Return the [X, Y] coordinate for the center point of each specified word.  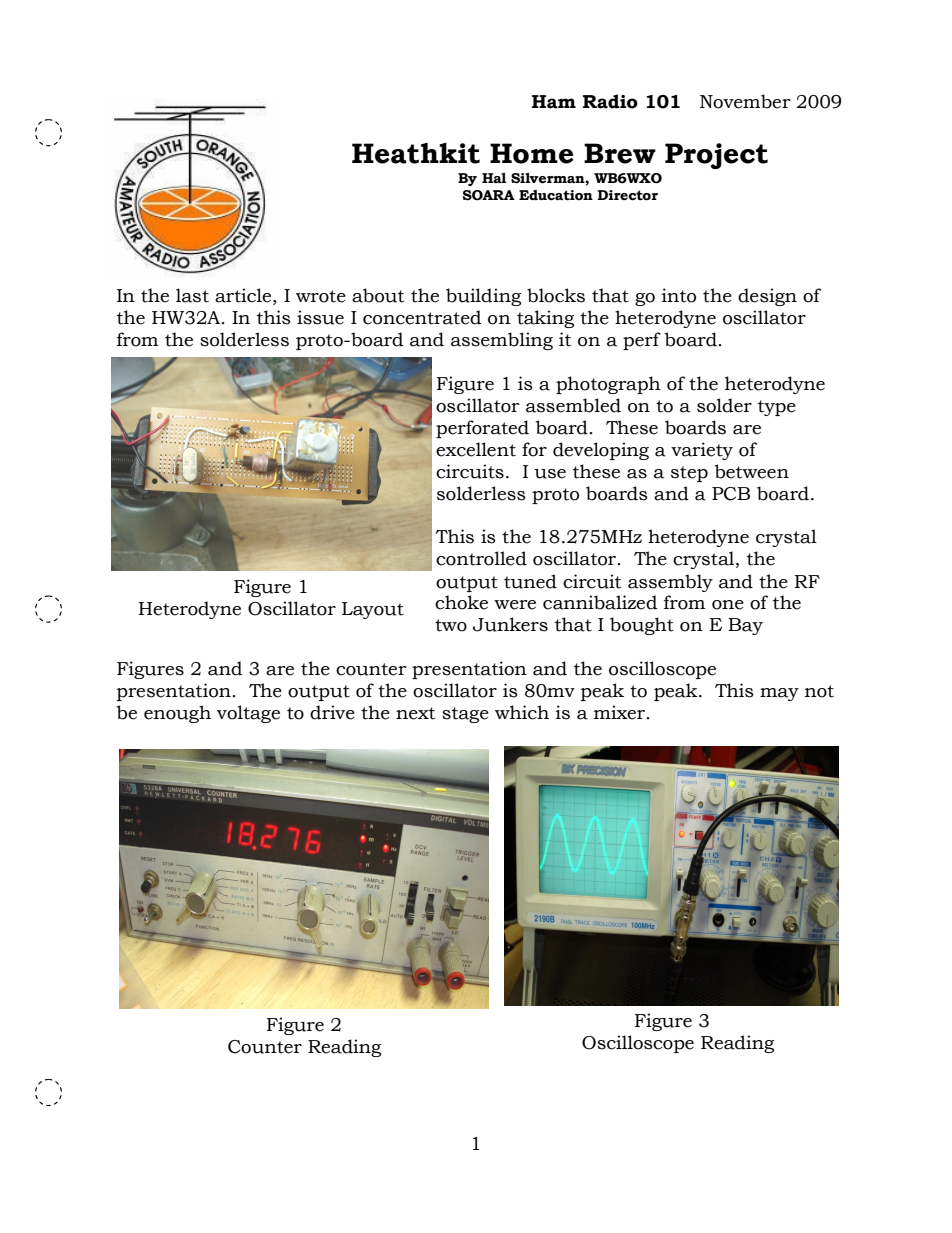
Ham [554, 102]
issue [320, 317]
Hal [494, 178]
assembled [573, 405]
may [779, 694]
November [745, 101]
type [777, 408]
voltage [248, 714]
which [522, 712]
